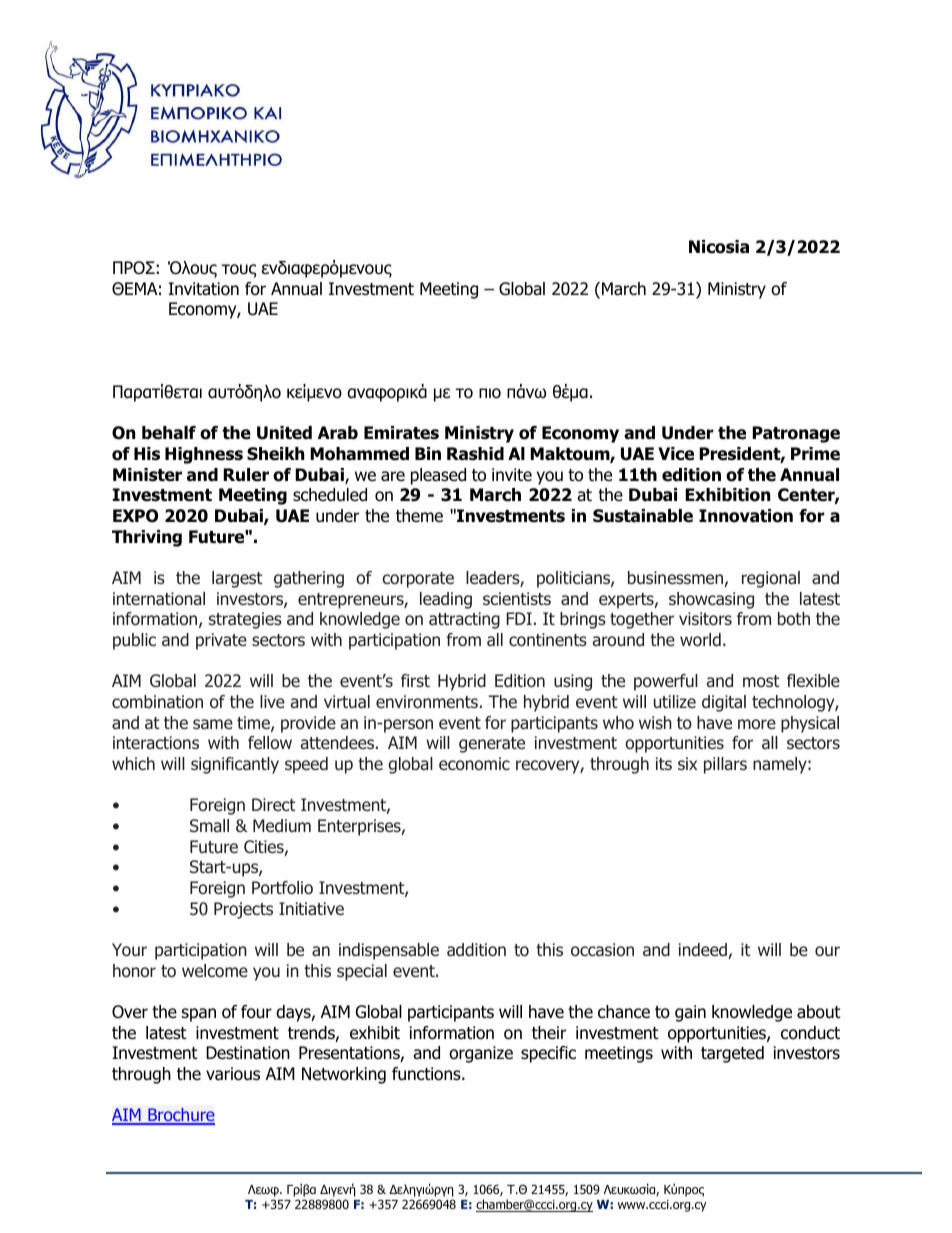  What do you see at coordinates (203, 289) in the screenshot?
I see `Invitation` at bounding box center [203, 289].
